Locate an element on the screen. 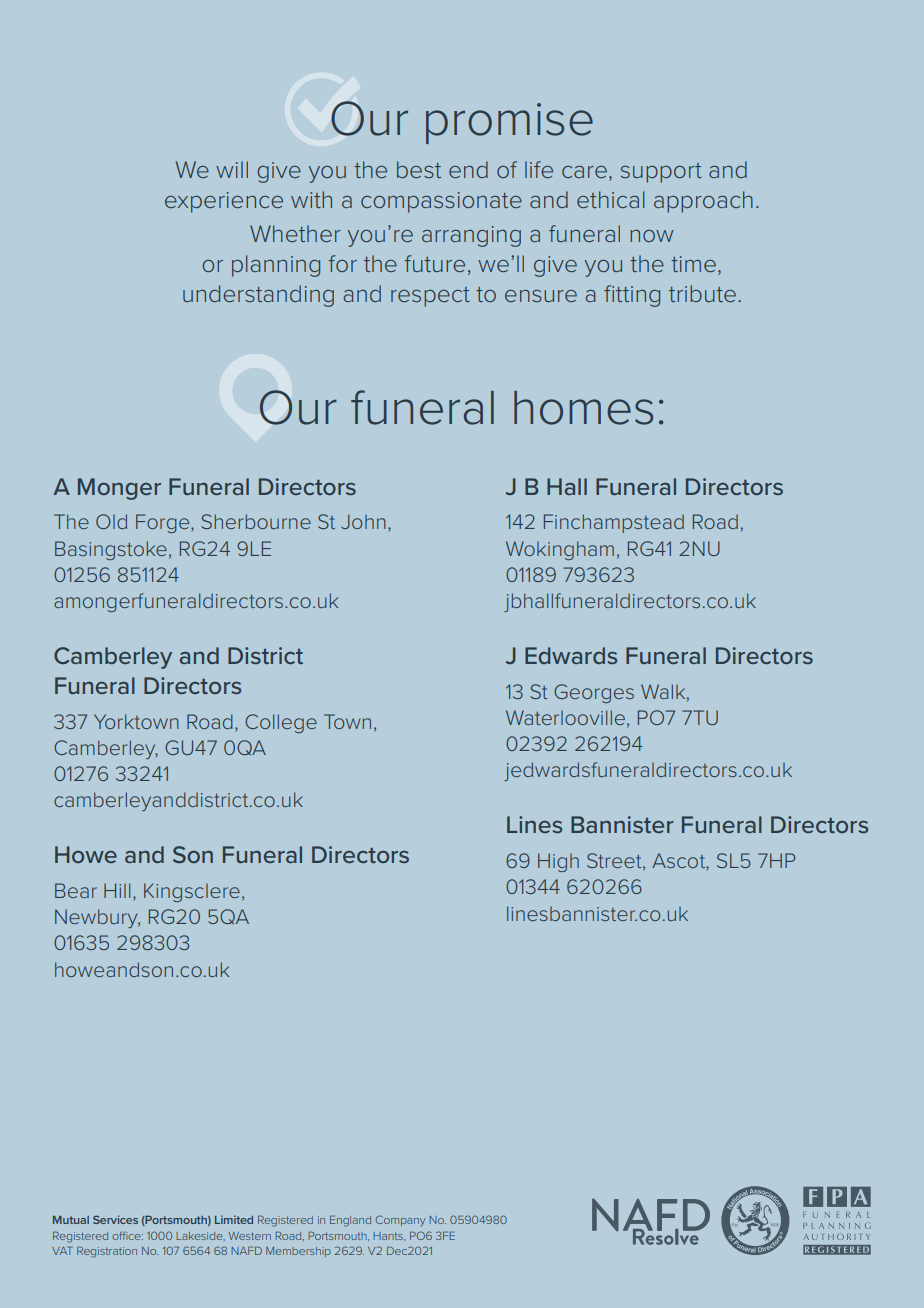 The height and width of the screenshot is (1308, 924). will is located at coordinates (232, 169).
